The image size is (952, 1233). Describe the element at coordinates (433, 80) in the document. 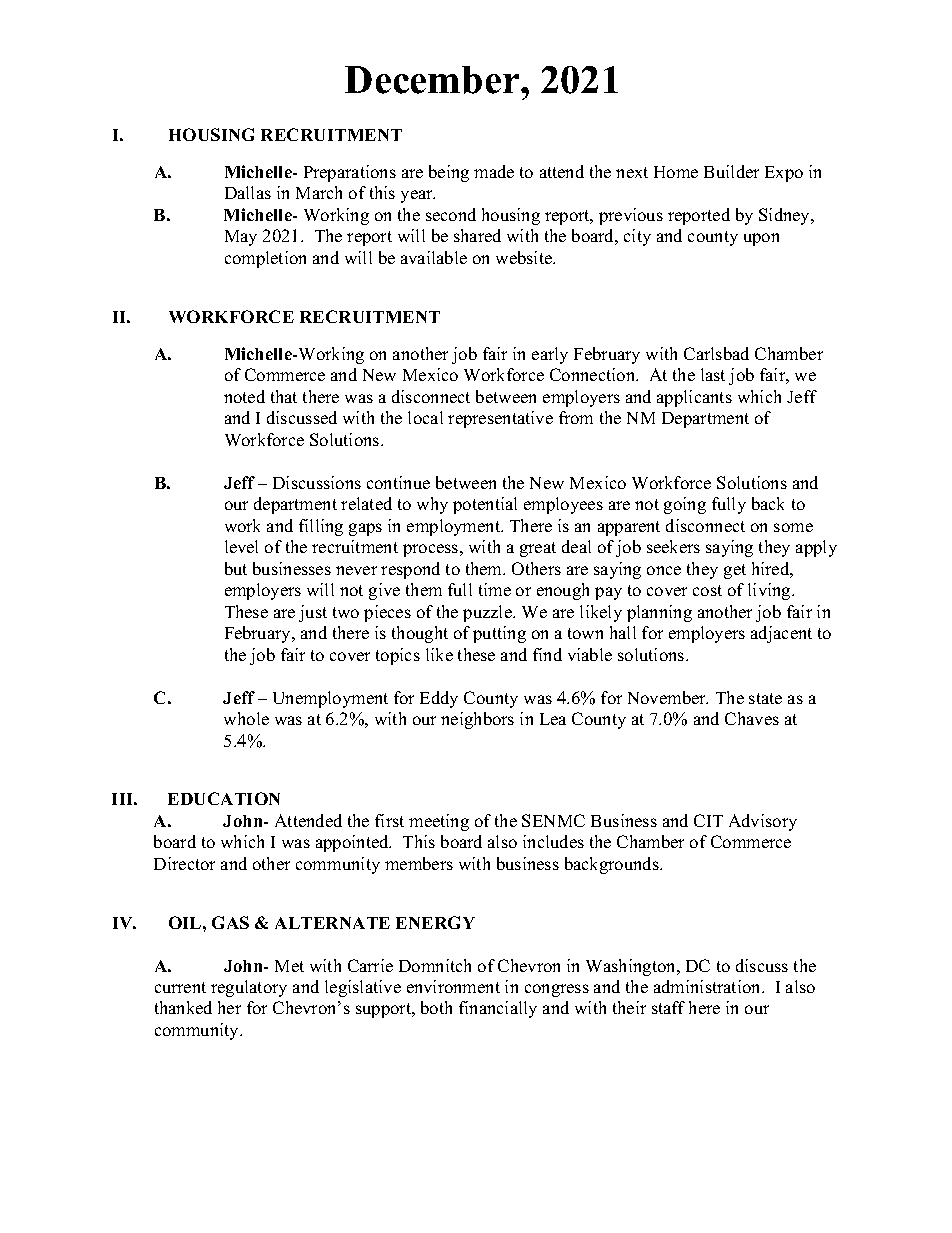

I see `December` at that location.
